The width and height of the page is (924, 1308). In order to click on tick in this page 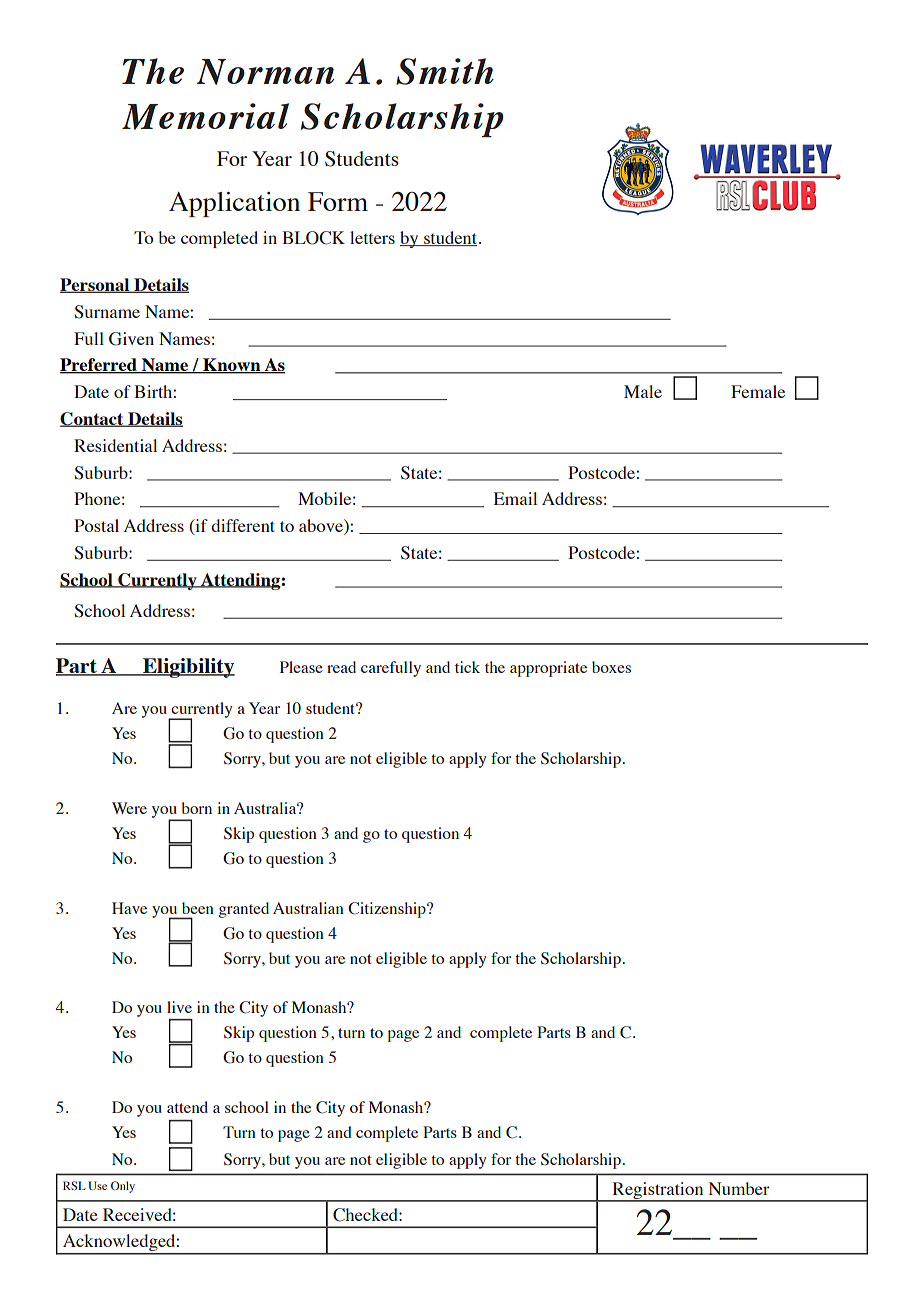, I will do `click(467, 667)`.
